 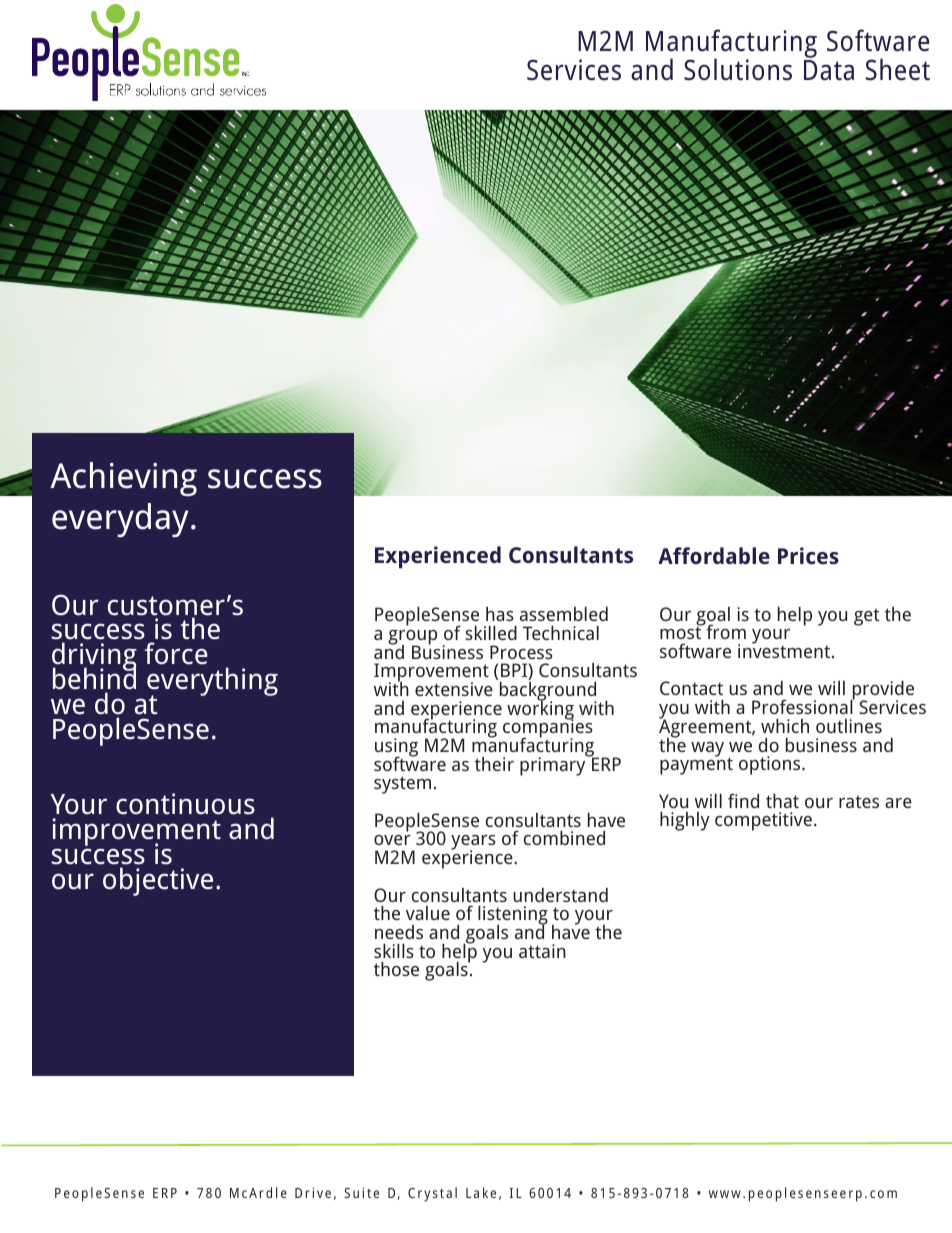 What do you see at coordinates (473, 843) in the page?
I see `years` at bounding box center [473, 843].
